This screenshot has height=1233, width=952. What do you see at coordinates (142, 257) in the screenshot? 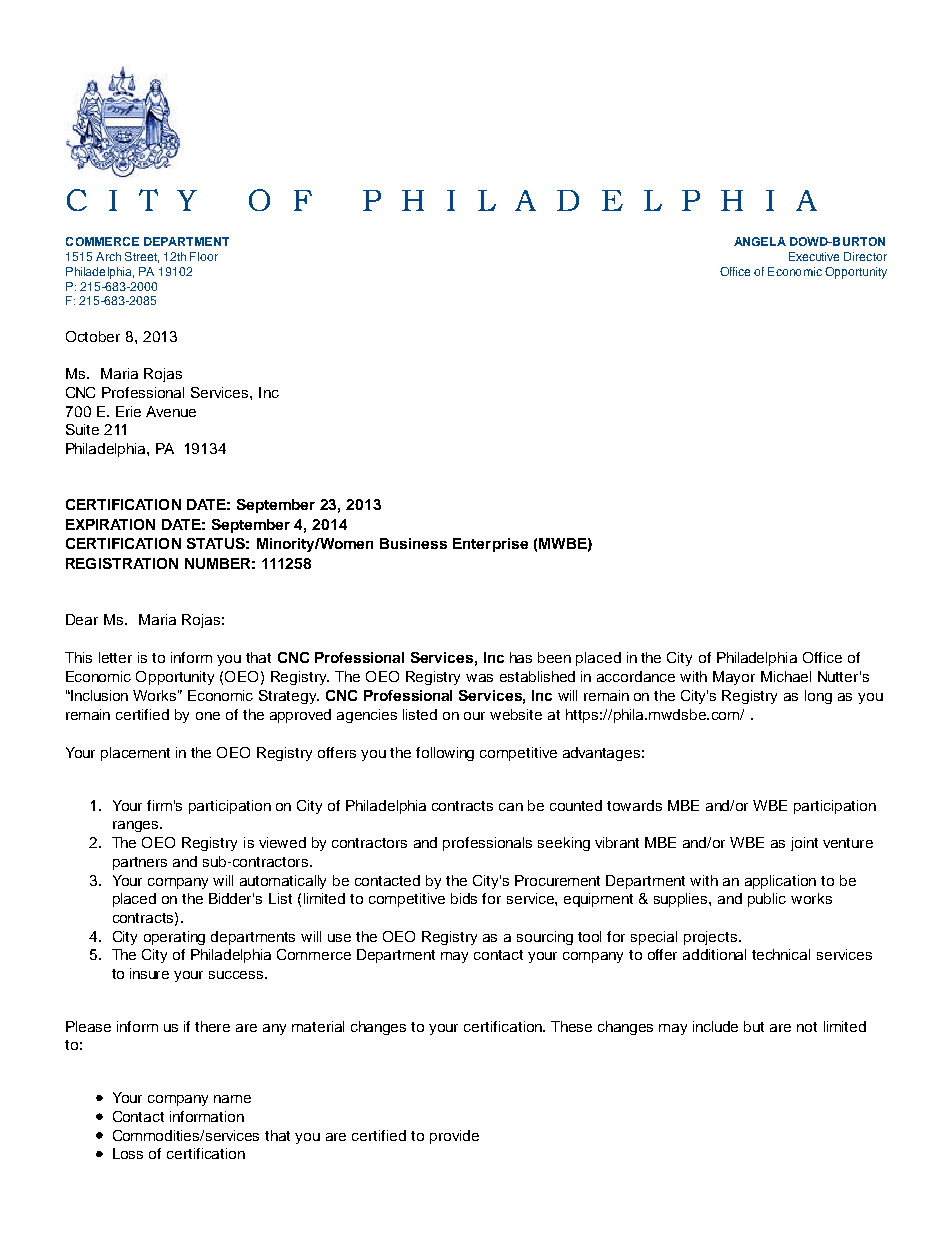
I see `Street` at bounding box center [142, 257].
